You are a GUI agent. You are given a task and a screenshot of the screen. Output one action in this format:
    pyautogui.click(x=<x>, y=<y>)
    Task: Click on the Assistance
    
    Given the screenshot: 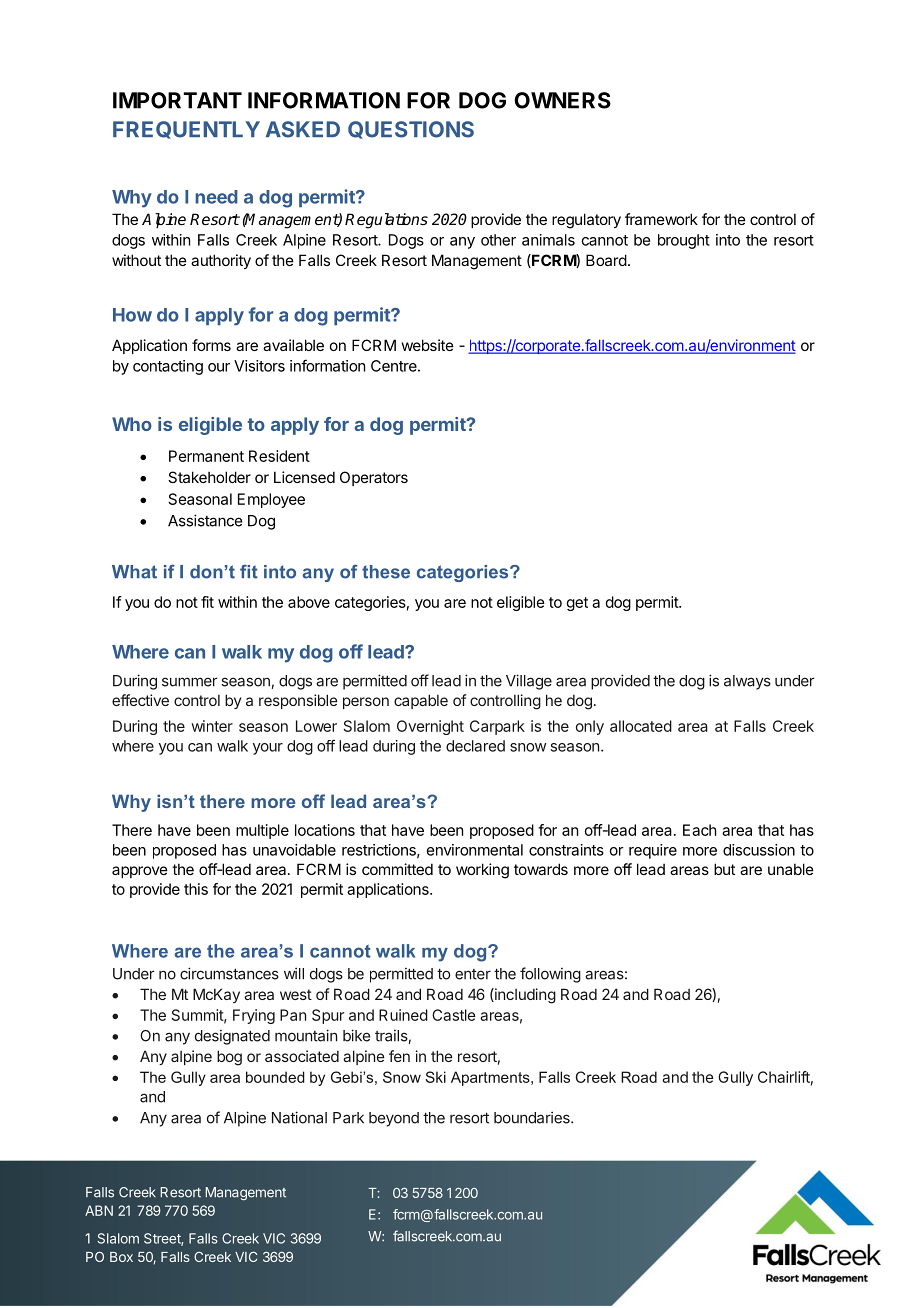 What is the action you would take?
    pyautogui.click(x=205, y=520)
